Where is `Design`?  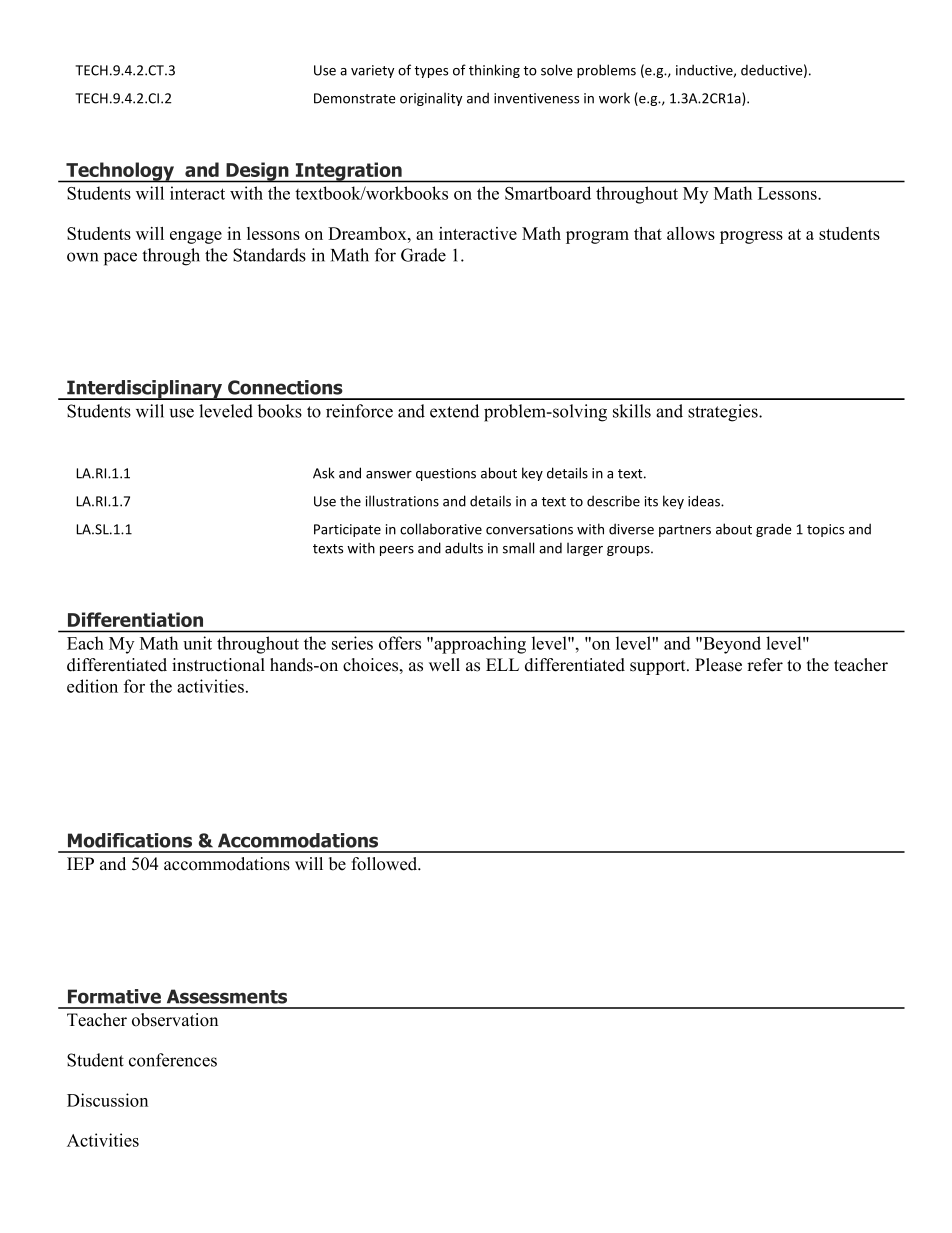 Design is located at coordinates (257, 172).
